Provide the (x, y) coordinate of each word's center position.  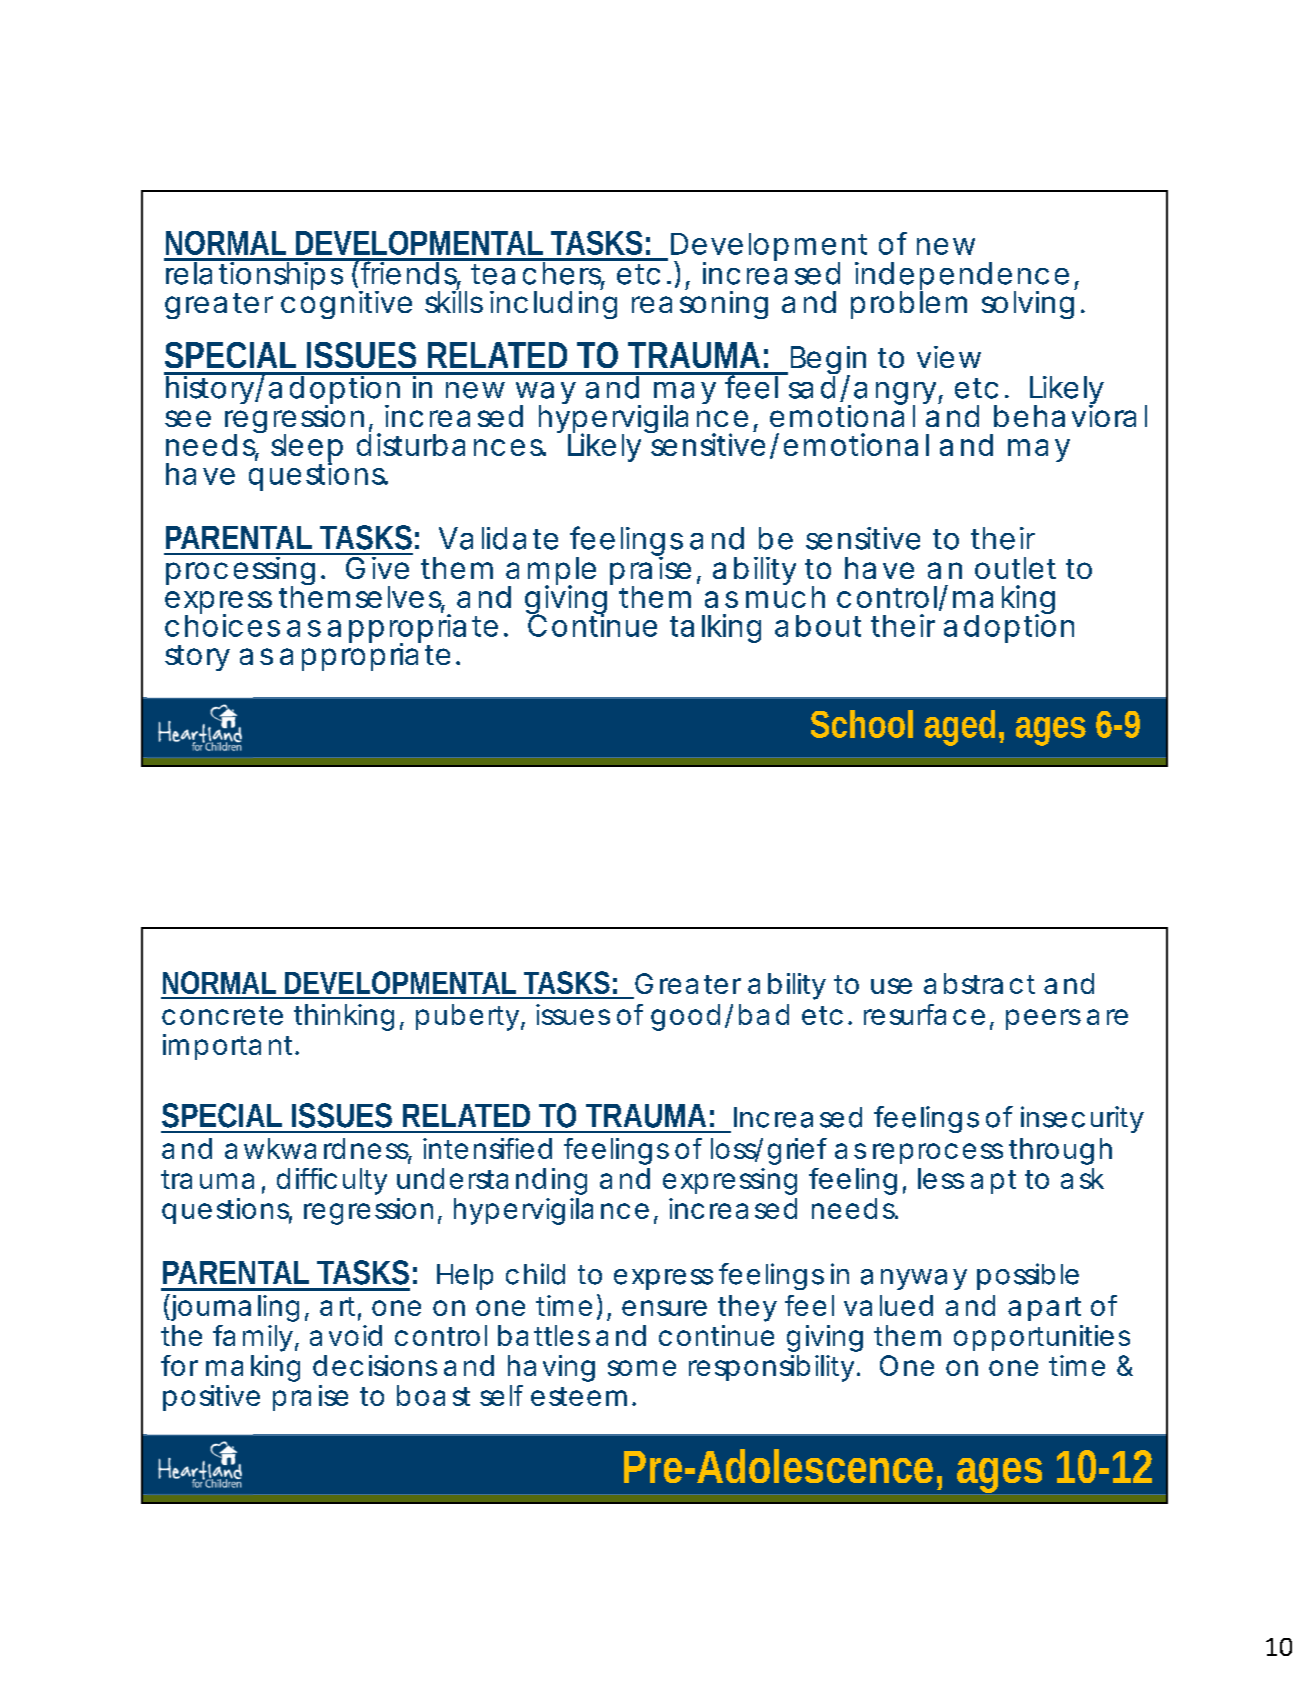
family (253, 1338)
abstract (979, 983)
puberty (467, 1017)
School (862, 724)
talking (715, 628)
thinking (344, 1017)
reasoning (700, 304)
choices (222, 624)
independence (962, 277)
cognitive (346, 304)
